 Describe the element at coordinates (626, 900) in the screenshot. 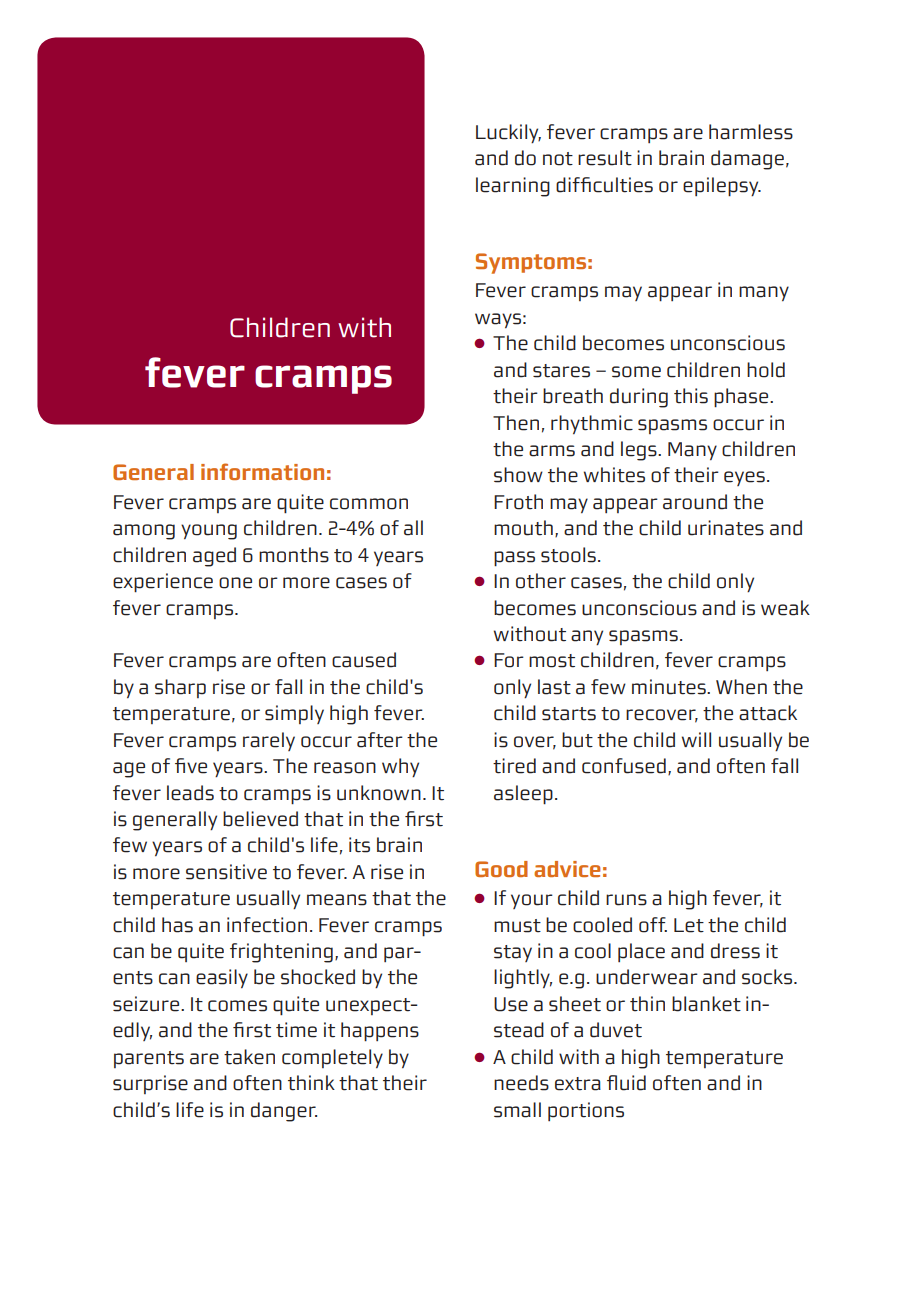

I see `runs` at that location.
